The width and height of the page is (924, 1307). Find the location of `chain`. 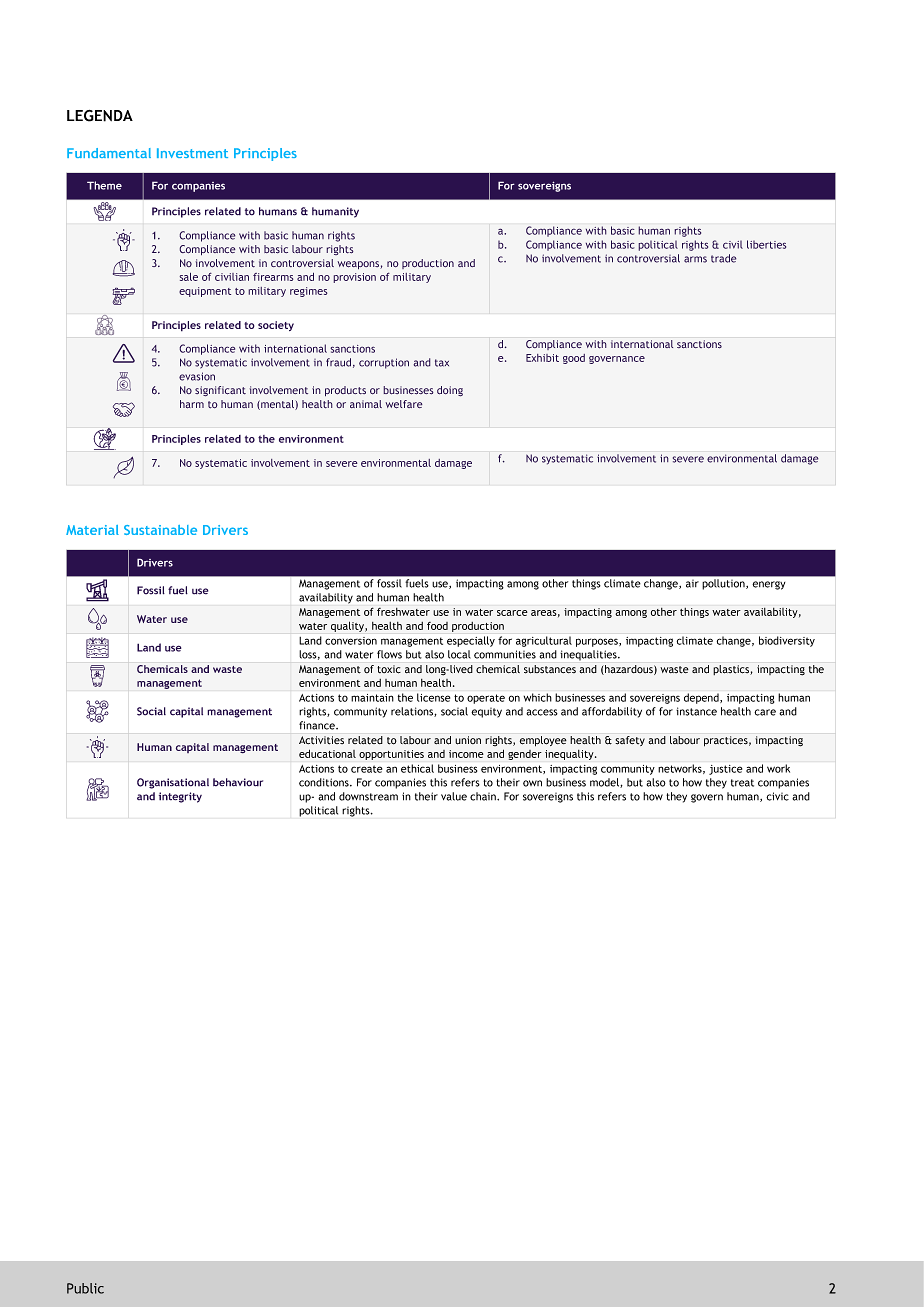

chain is located at coordinates (484, 796).
